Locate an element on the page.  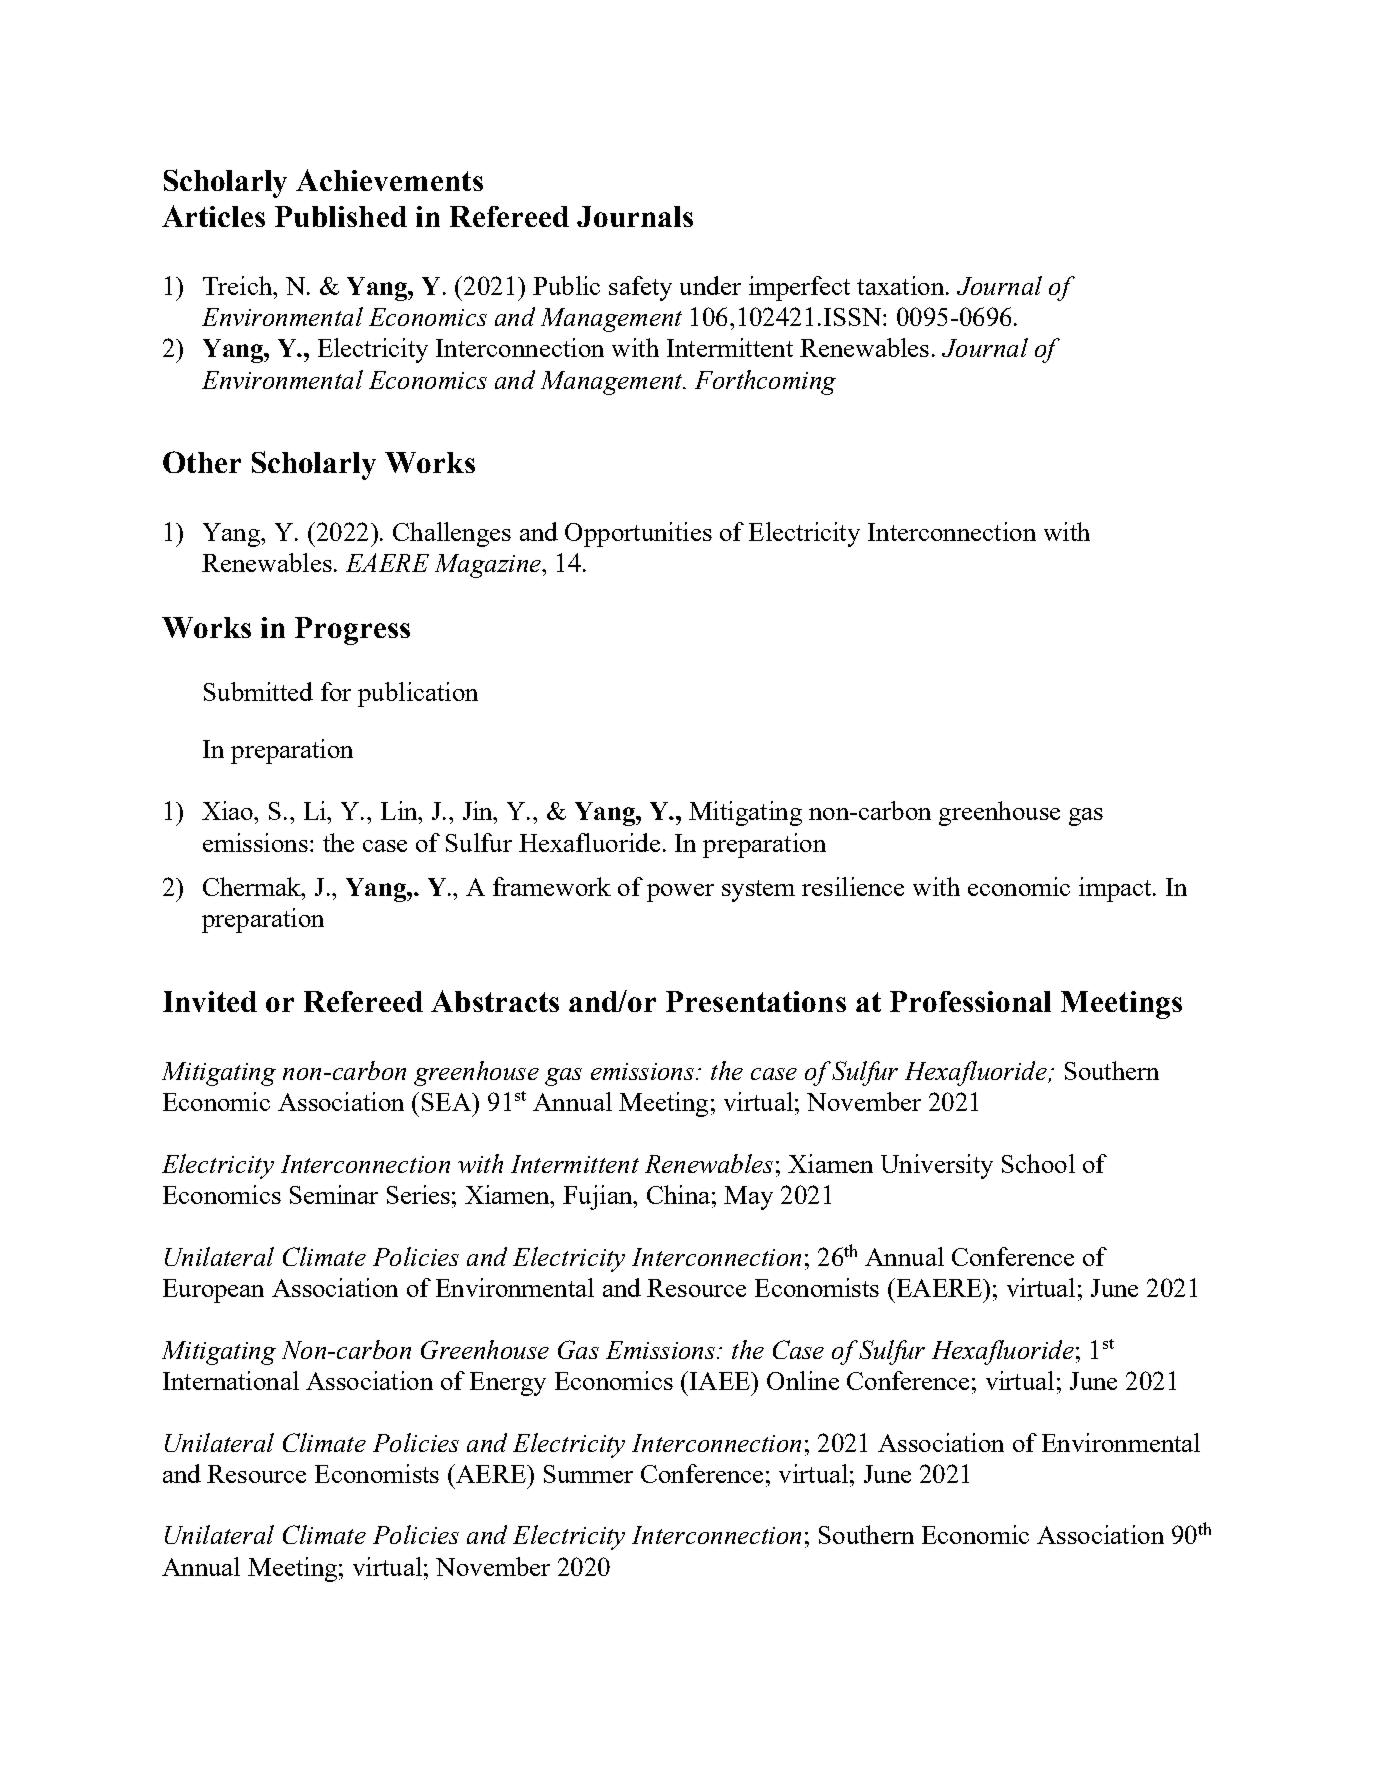
Forthcoming is located at coordinates (765, 382).
